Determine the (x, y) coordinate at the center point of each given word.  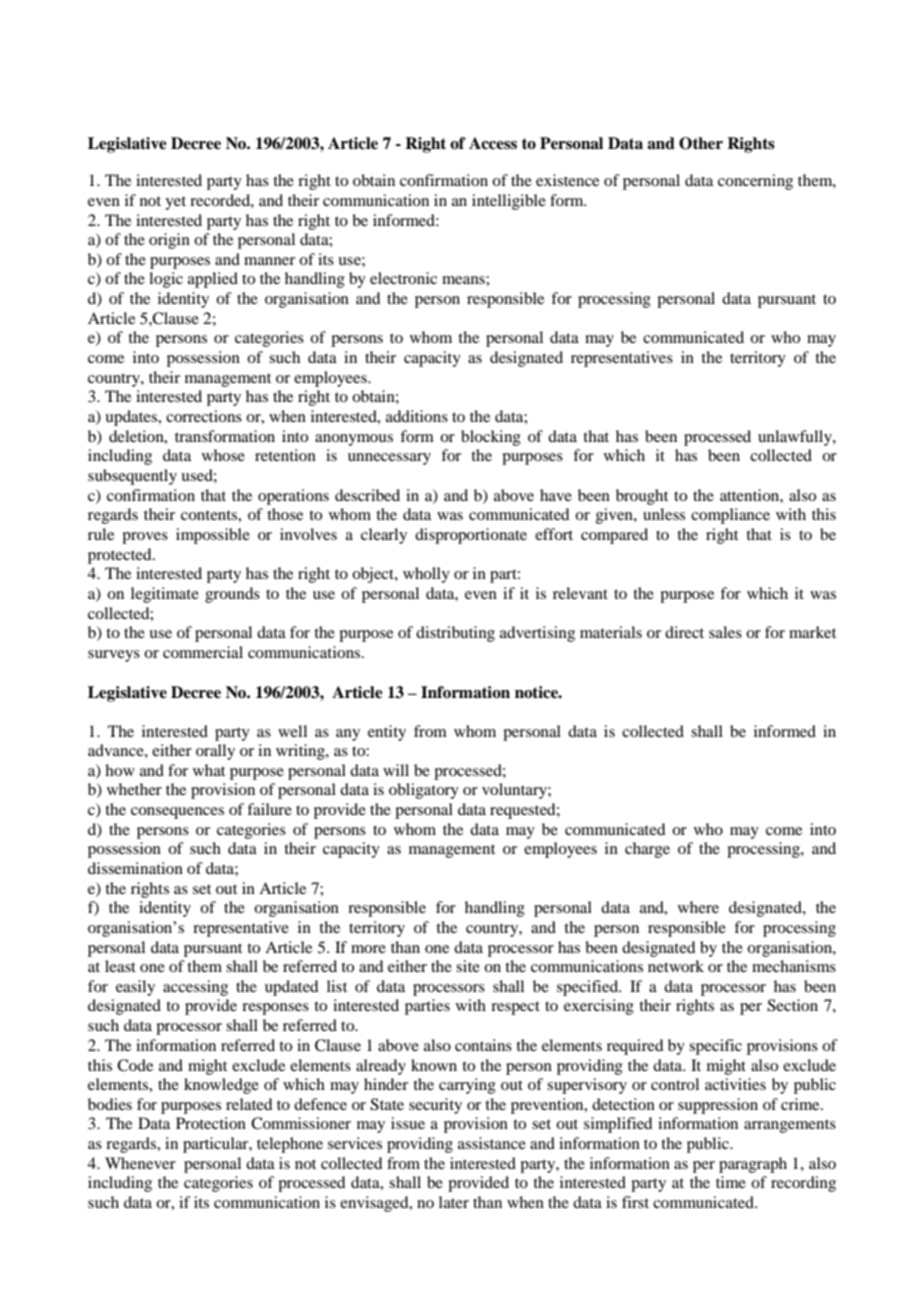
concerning (755, 182)
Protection (211, 1123)
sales (725, 632)
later (454, 1202)
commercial (203, 652)
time (731, 1182)
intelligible (509, 202)
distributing (455, 634)
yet (175, 203)
